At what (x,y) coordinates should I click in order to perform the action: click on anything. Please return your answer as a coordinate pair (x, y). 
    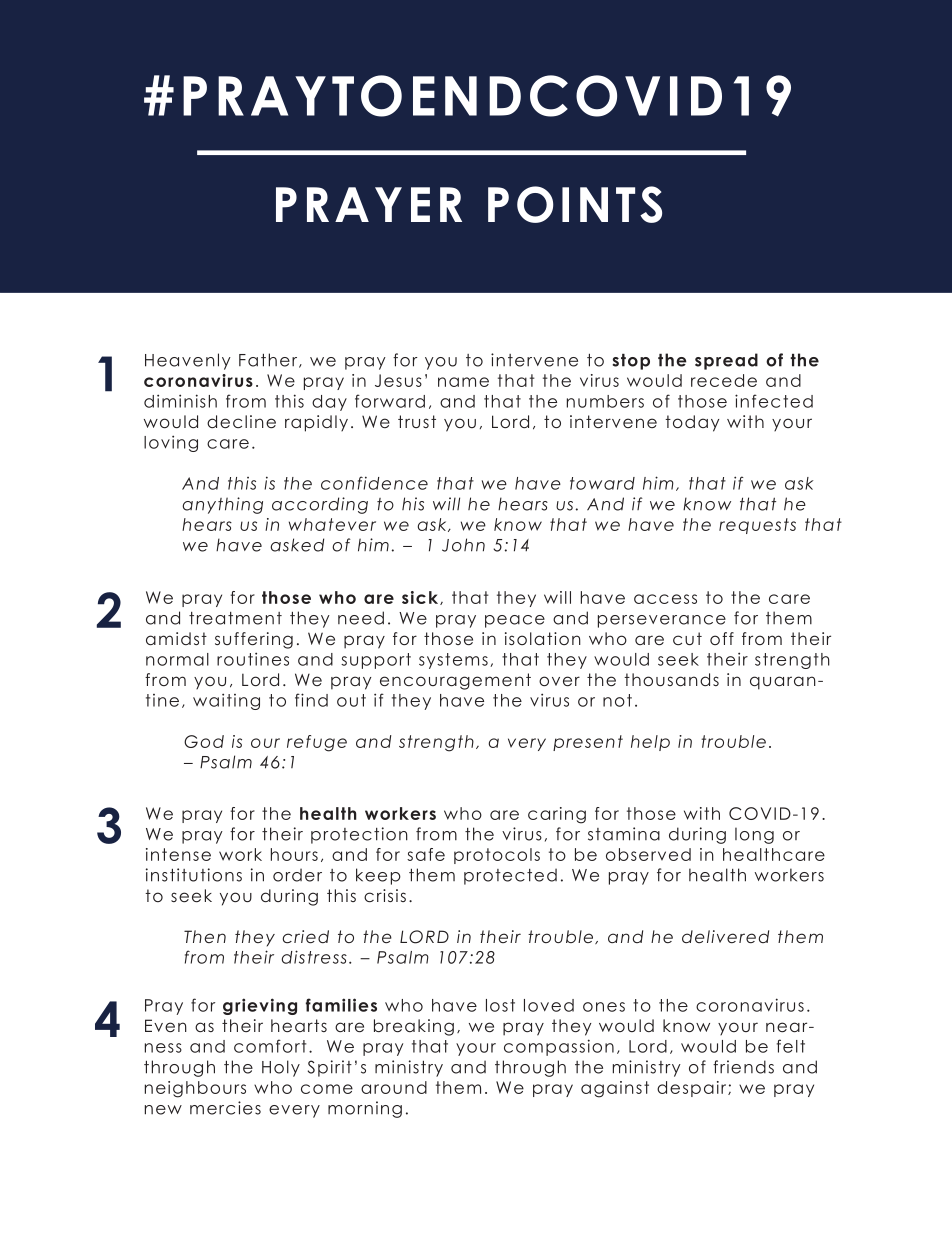
    Looking at the image, I should click on (222, 505).
